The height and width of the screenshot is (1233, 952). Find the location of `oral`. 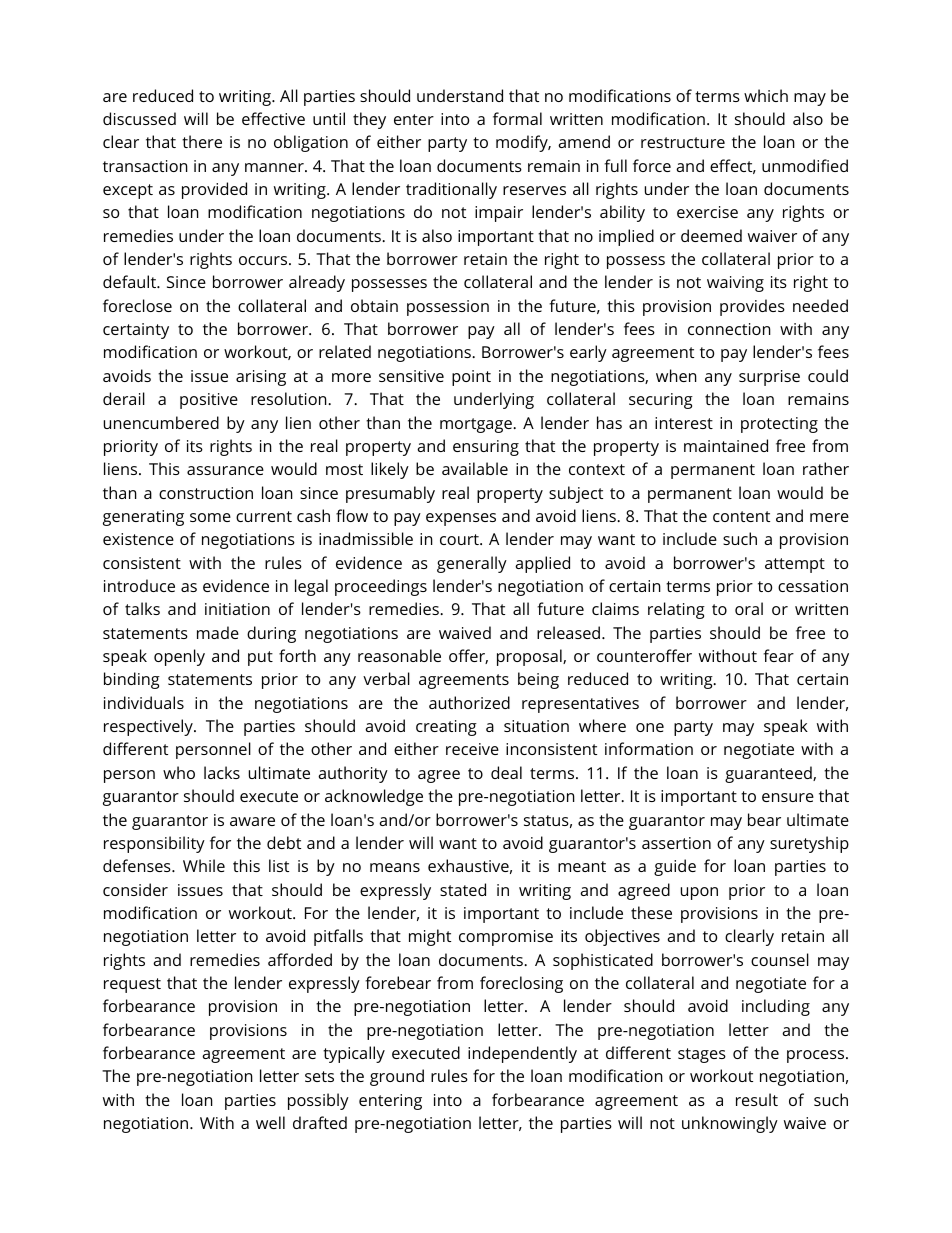

oral is located at coordinates (749, 608).
